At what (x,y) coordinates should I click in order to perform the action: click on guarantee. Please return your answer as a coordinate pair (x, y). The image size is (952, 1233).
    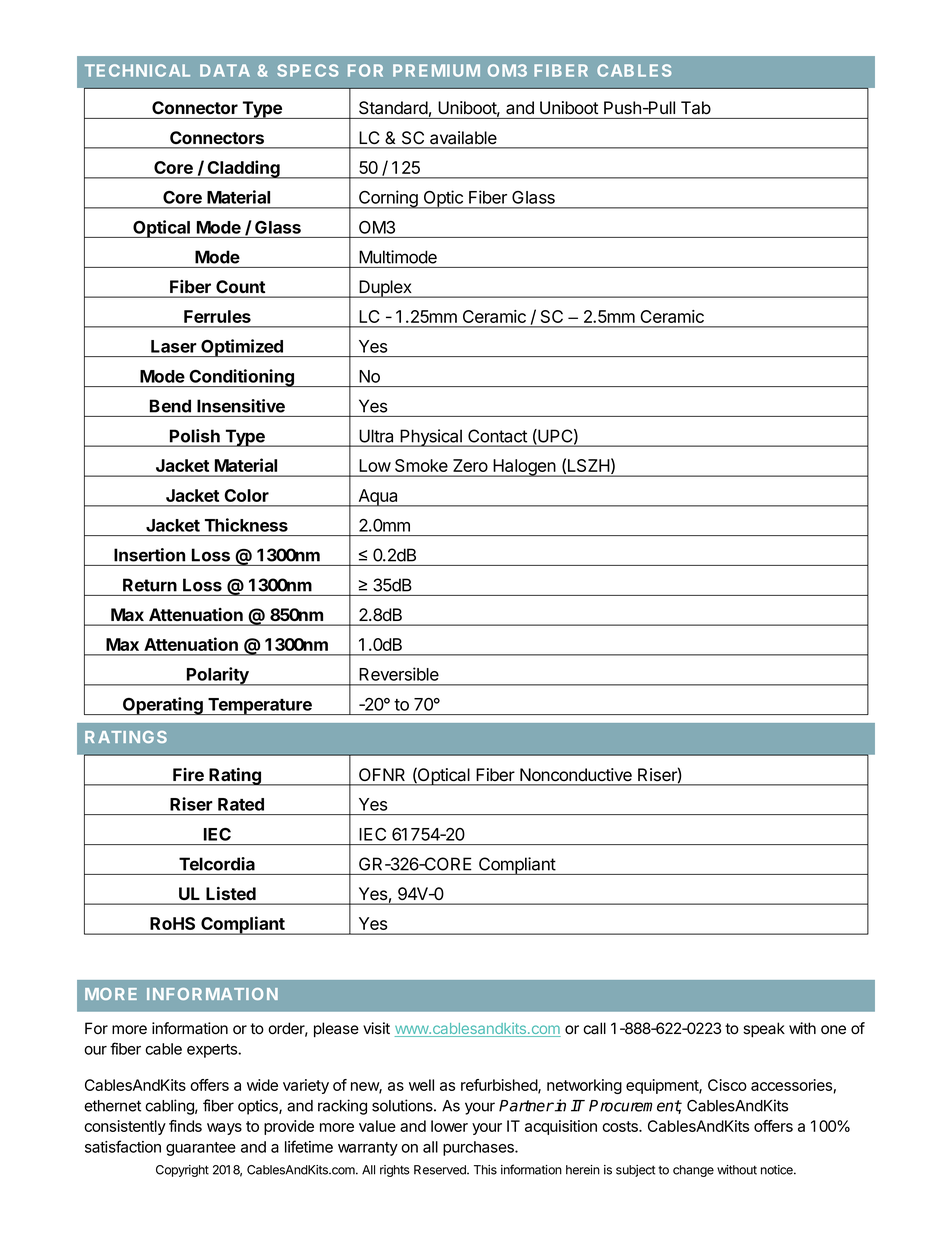
    Looking at the image, I should click on (201, 1149).
